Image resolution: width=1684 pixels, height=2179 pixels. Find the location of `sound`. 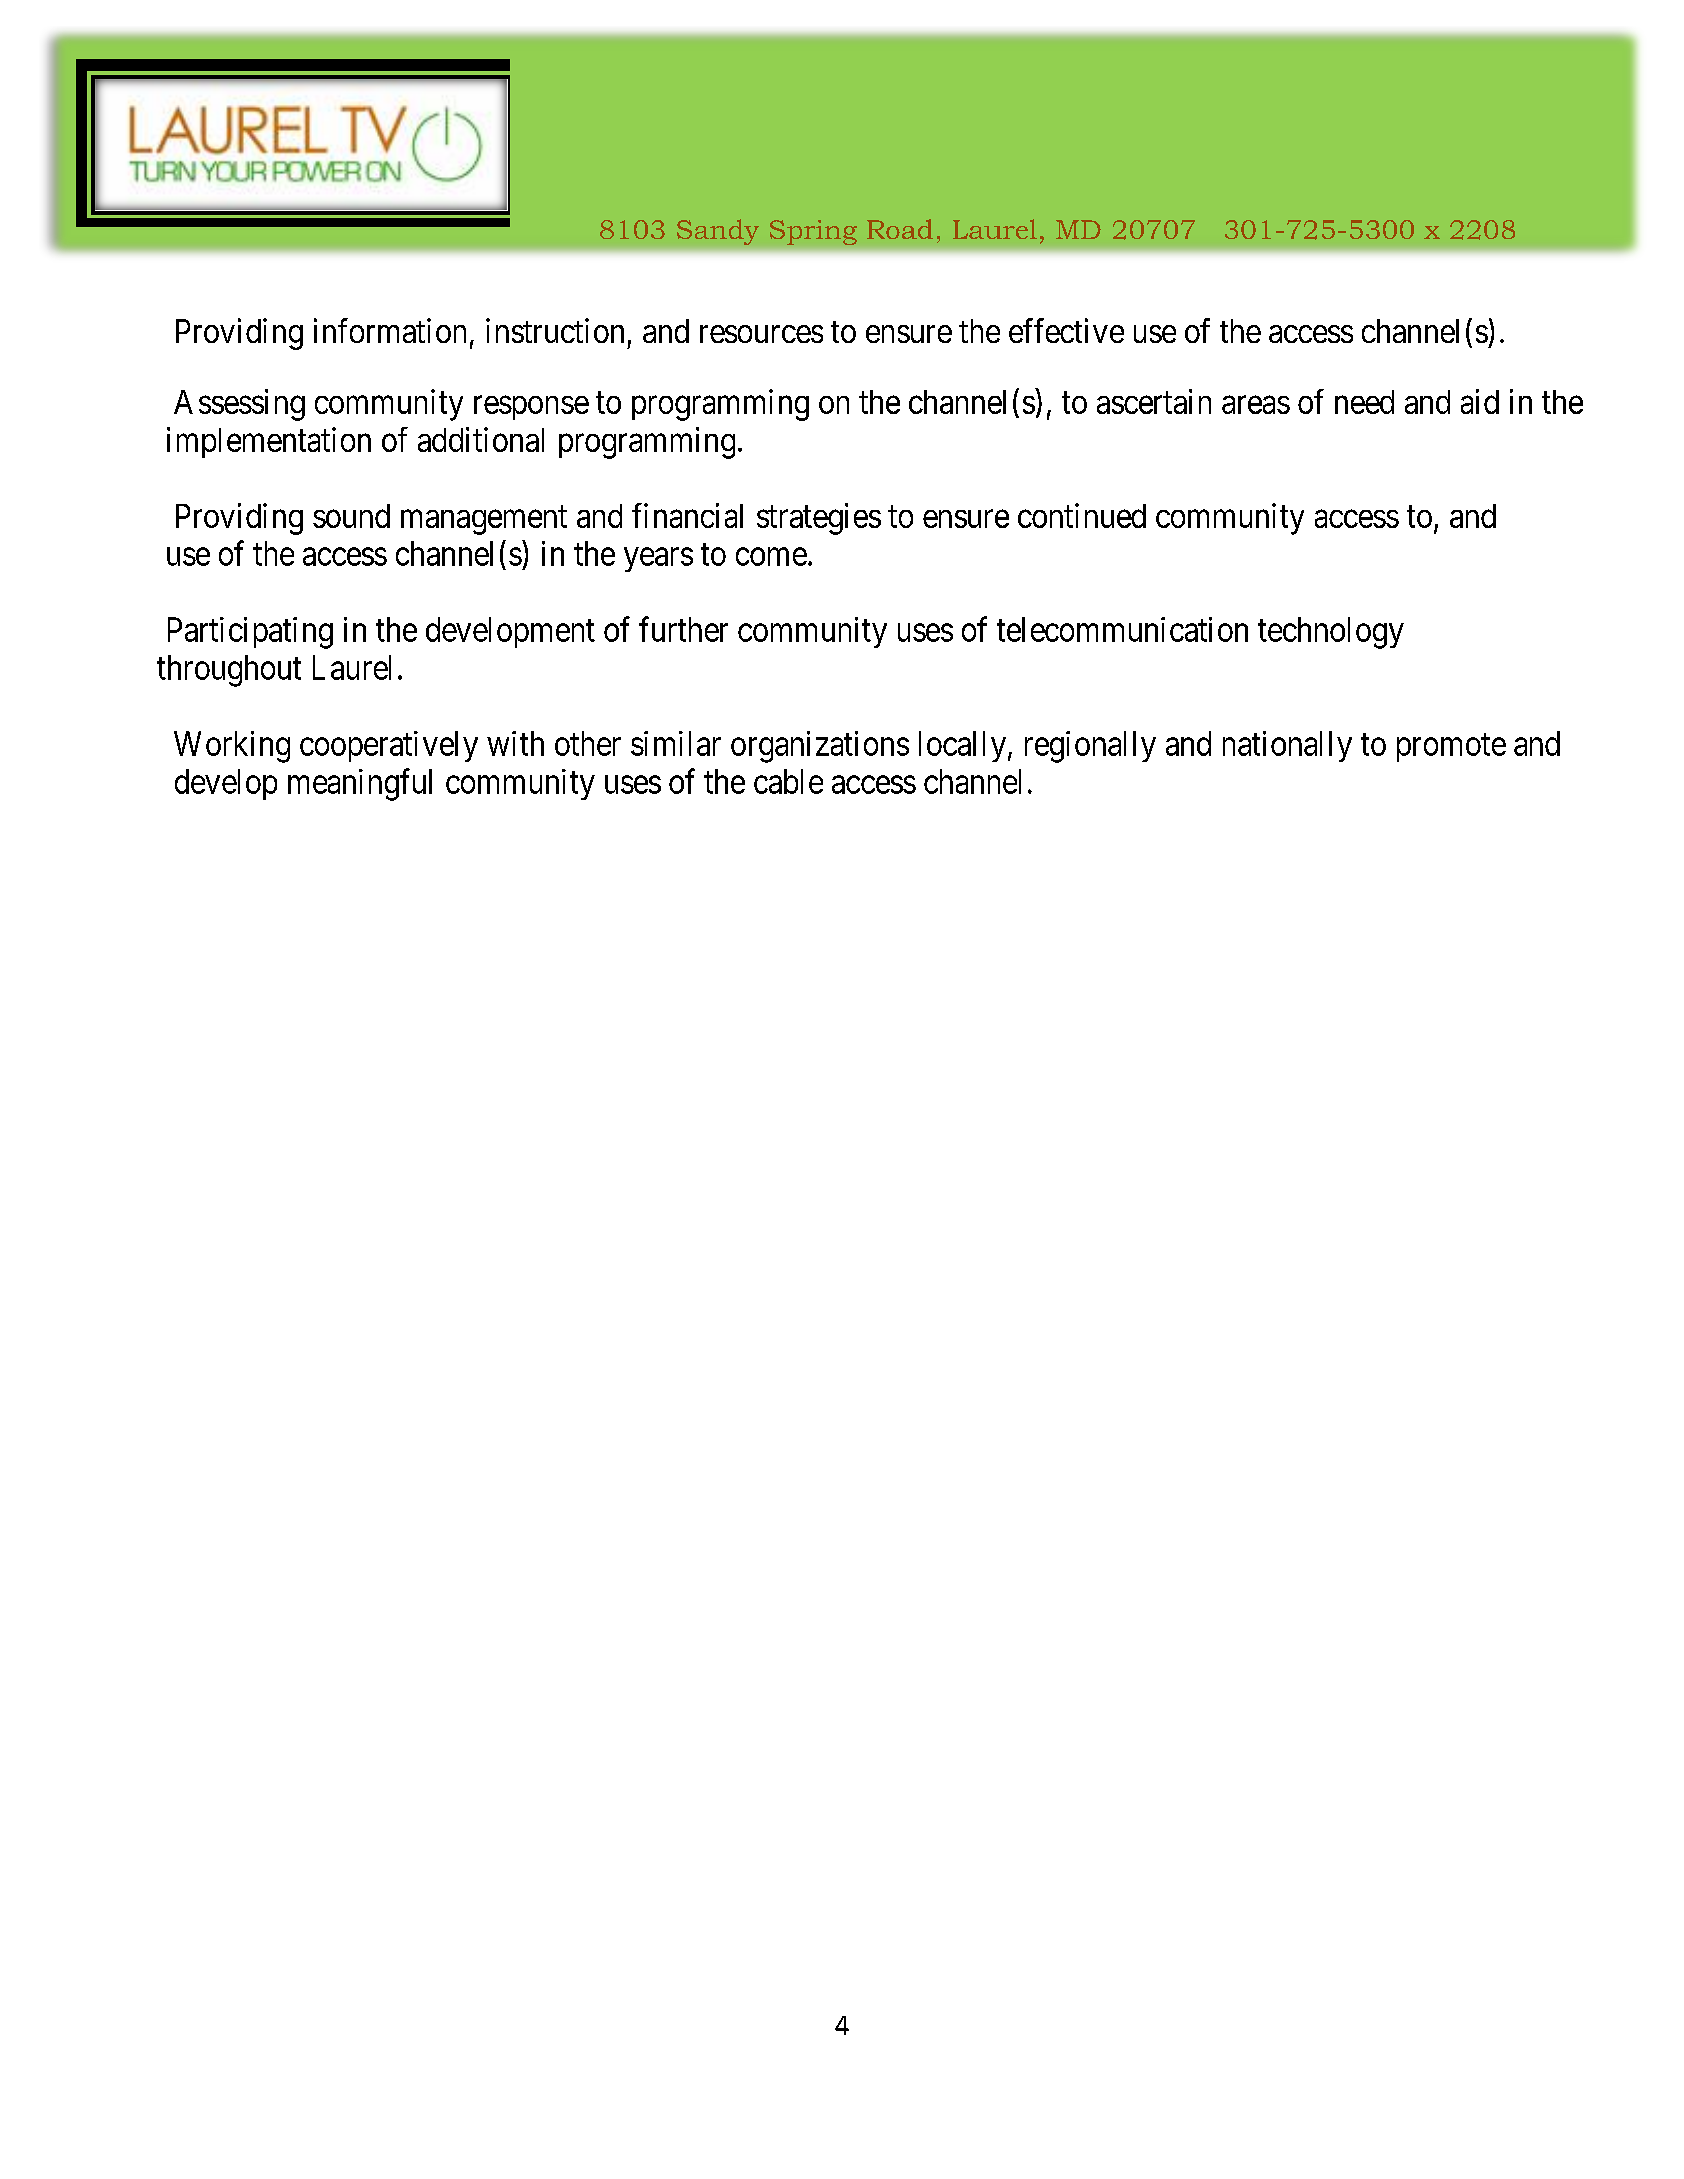

sound is located at coordinates (351, 516).
